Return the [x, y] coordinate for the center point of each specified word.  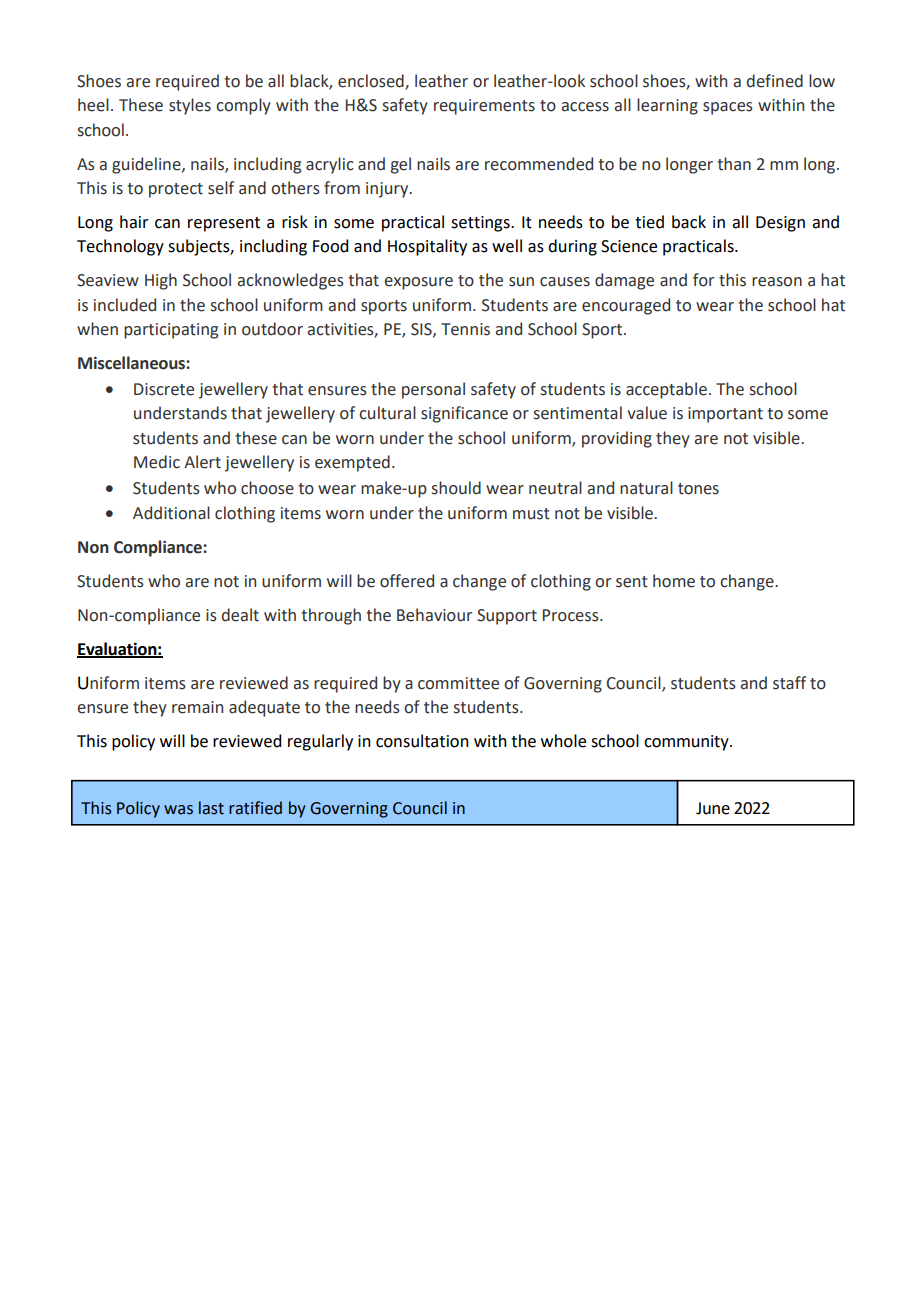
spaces [728, 108]
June [713, 808]
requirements [484, 107]
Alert [202, 462]
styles [190, 106]
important [725, 415]
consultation [422, 741]
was [178, 810]
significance [464, 414]
